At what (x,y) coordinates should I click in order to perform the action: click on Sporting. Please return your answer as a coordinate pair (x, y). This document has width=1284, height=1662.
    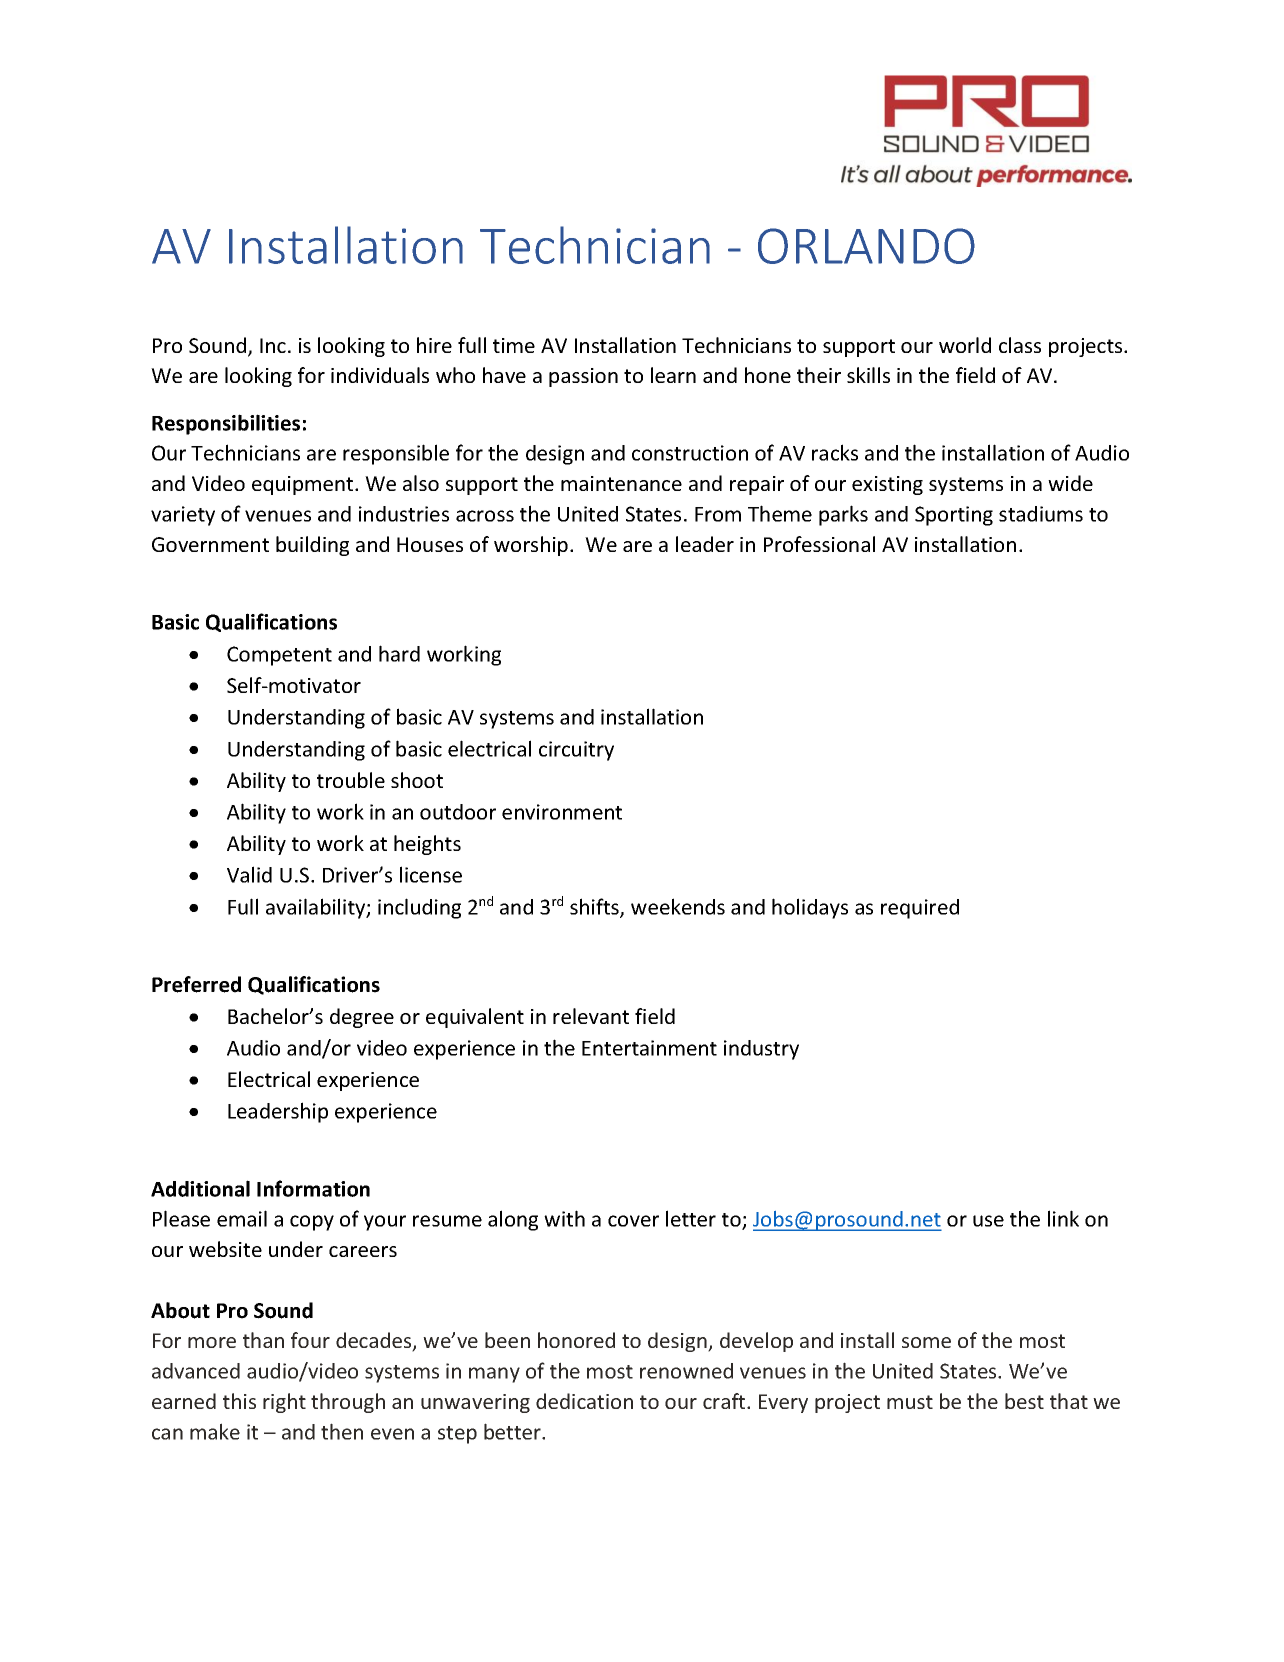
    Looking at the image, I should click on (954, 516).
